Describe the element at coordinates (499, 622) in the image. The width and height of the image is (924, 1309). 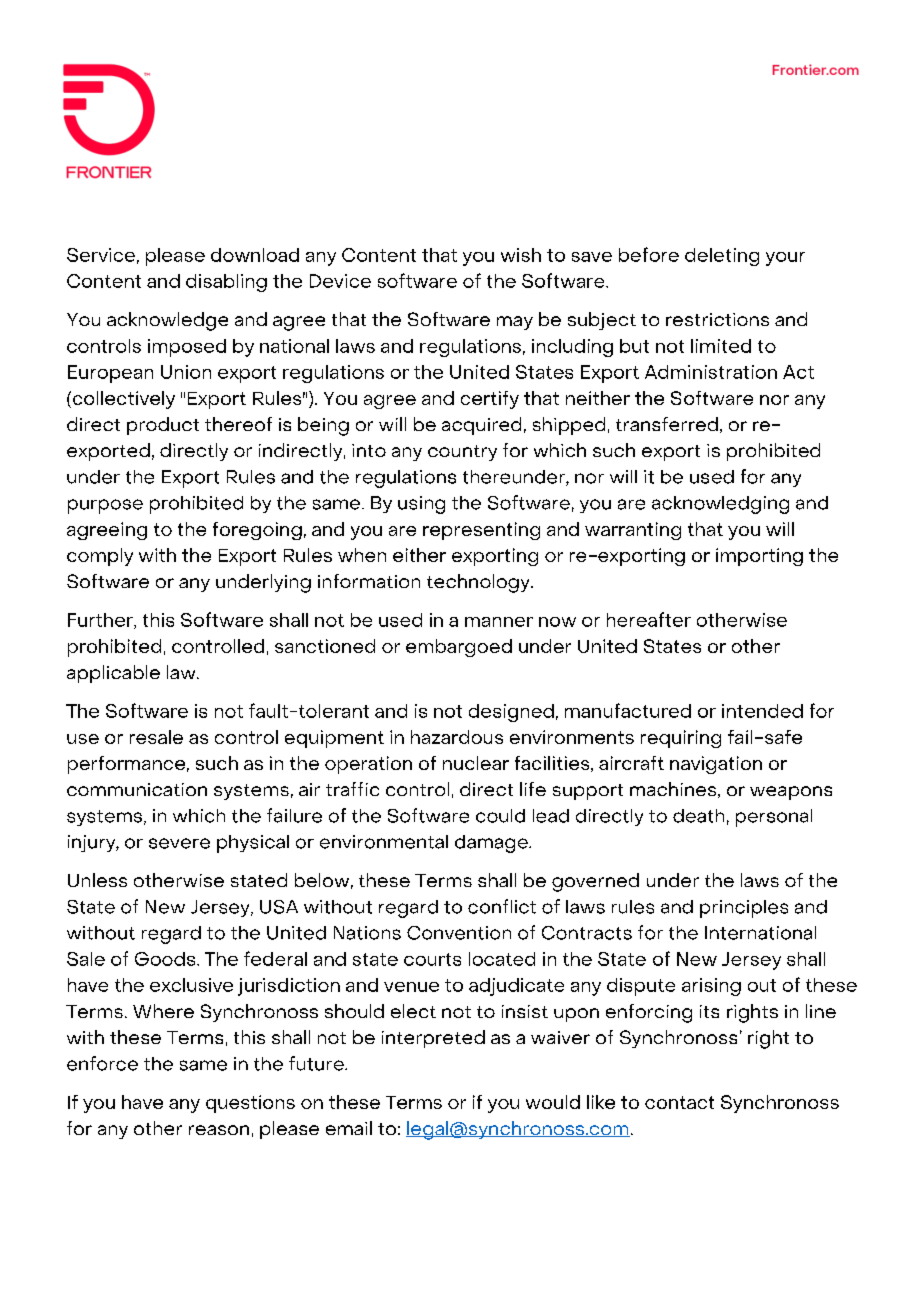
I see `manner` at that location.
